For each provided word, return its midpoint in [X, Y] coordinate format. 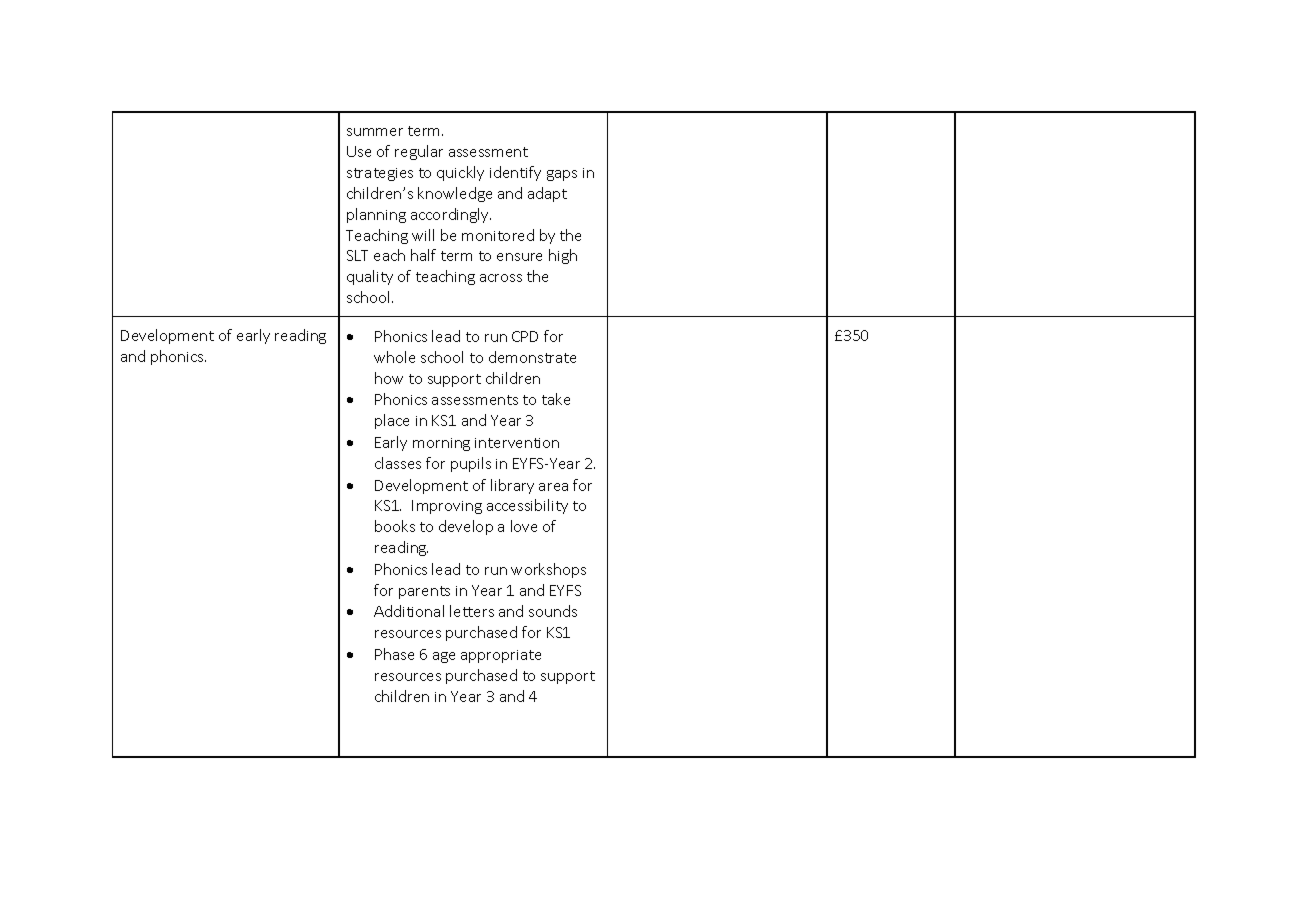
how [389, 378]
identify [515, 173]
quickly [460, 173]
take [556, 399]
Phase [394, 654]
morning [441, 444]
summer [375, 132]
